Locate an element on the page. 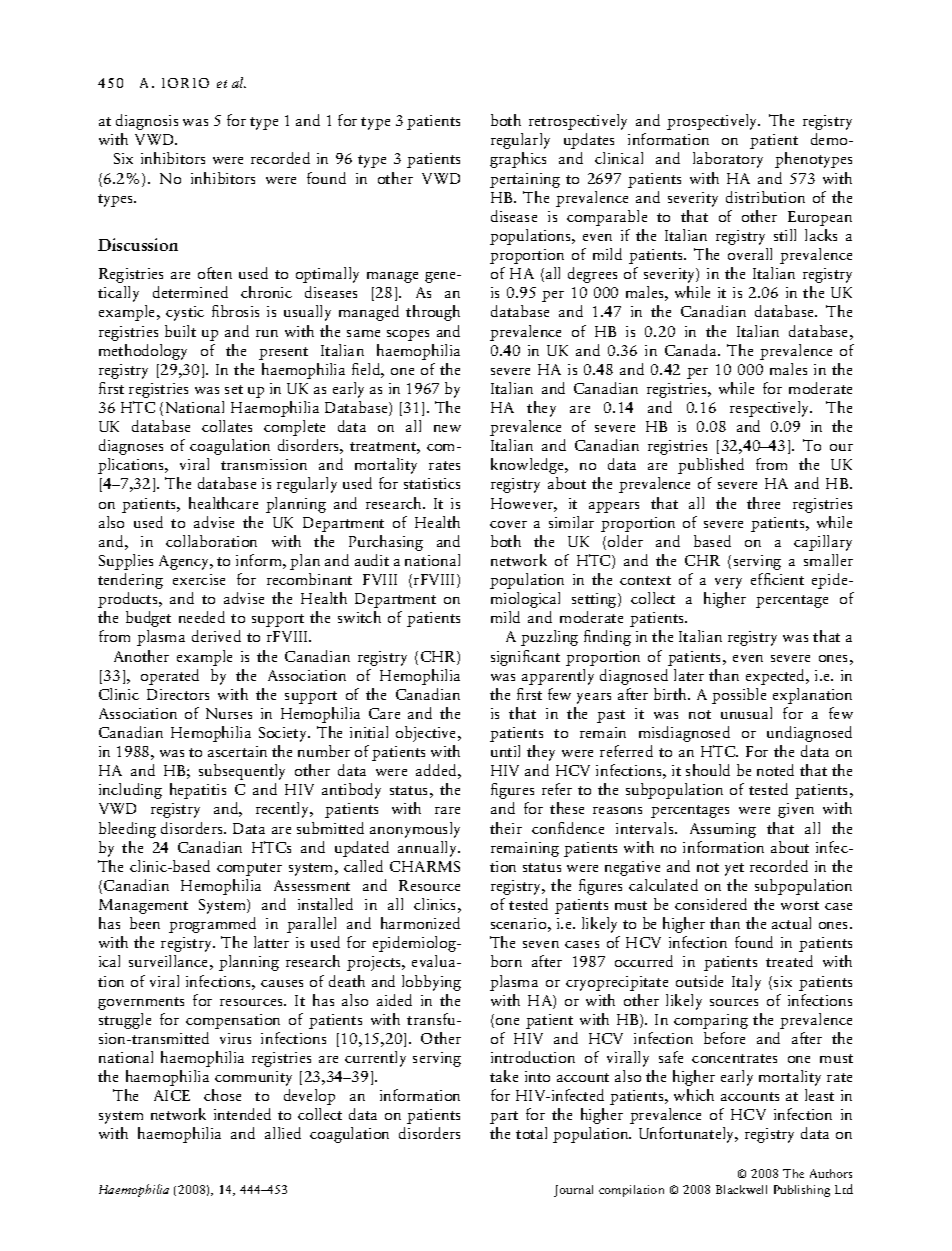  complete is located at coordinates (294, 428).
